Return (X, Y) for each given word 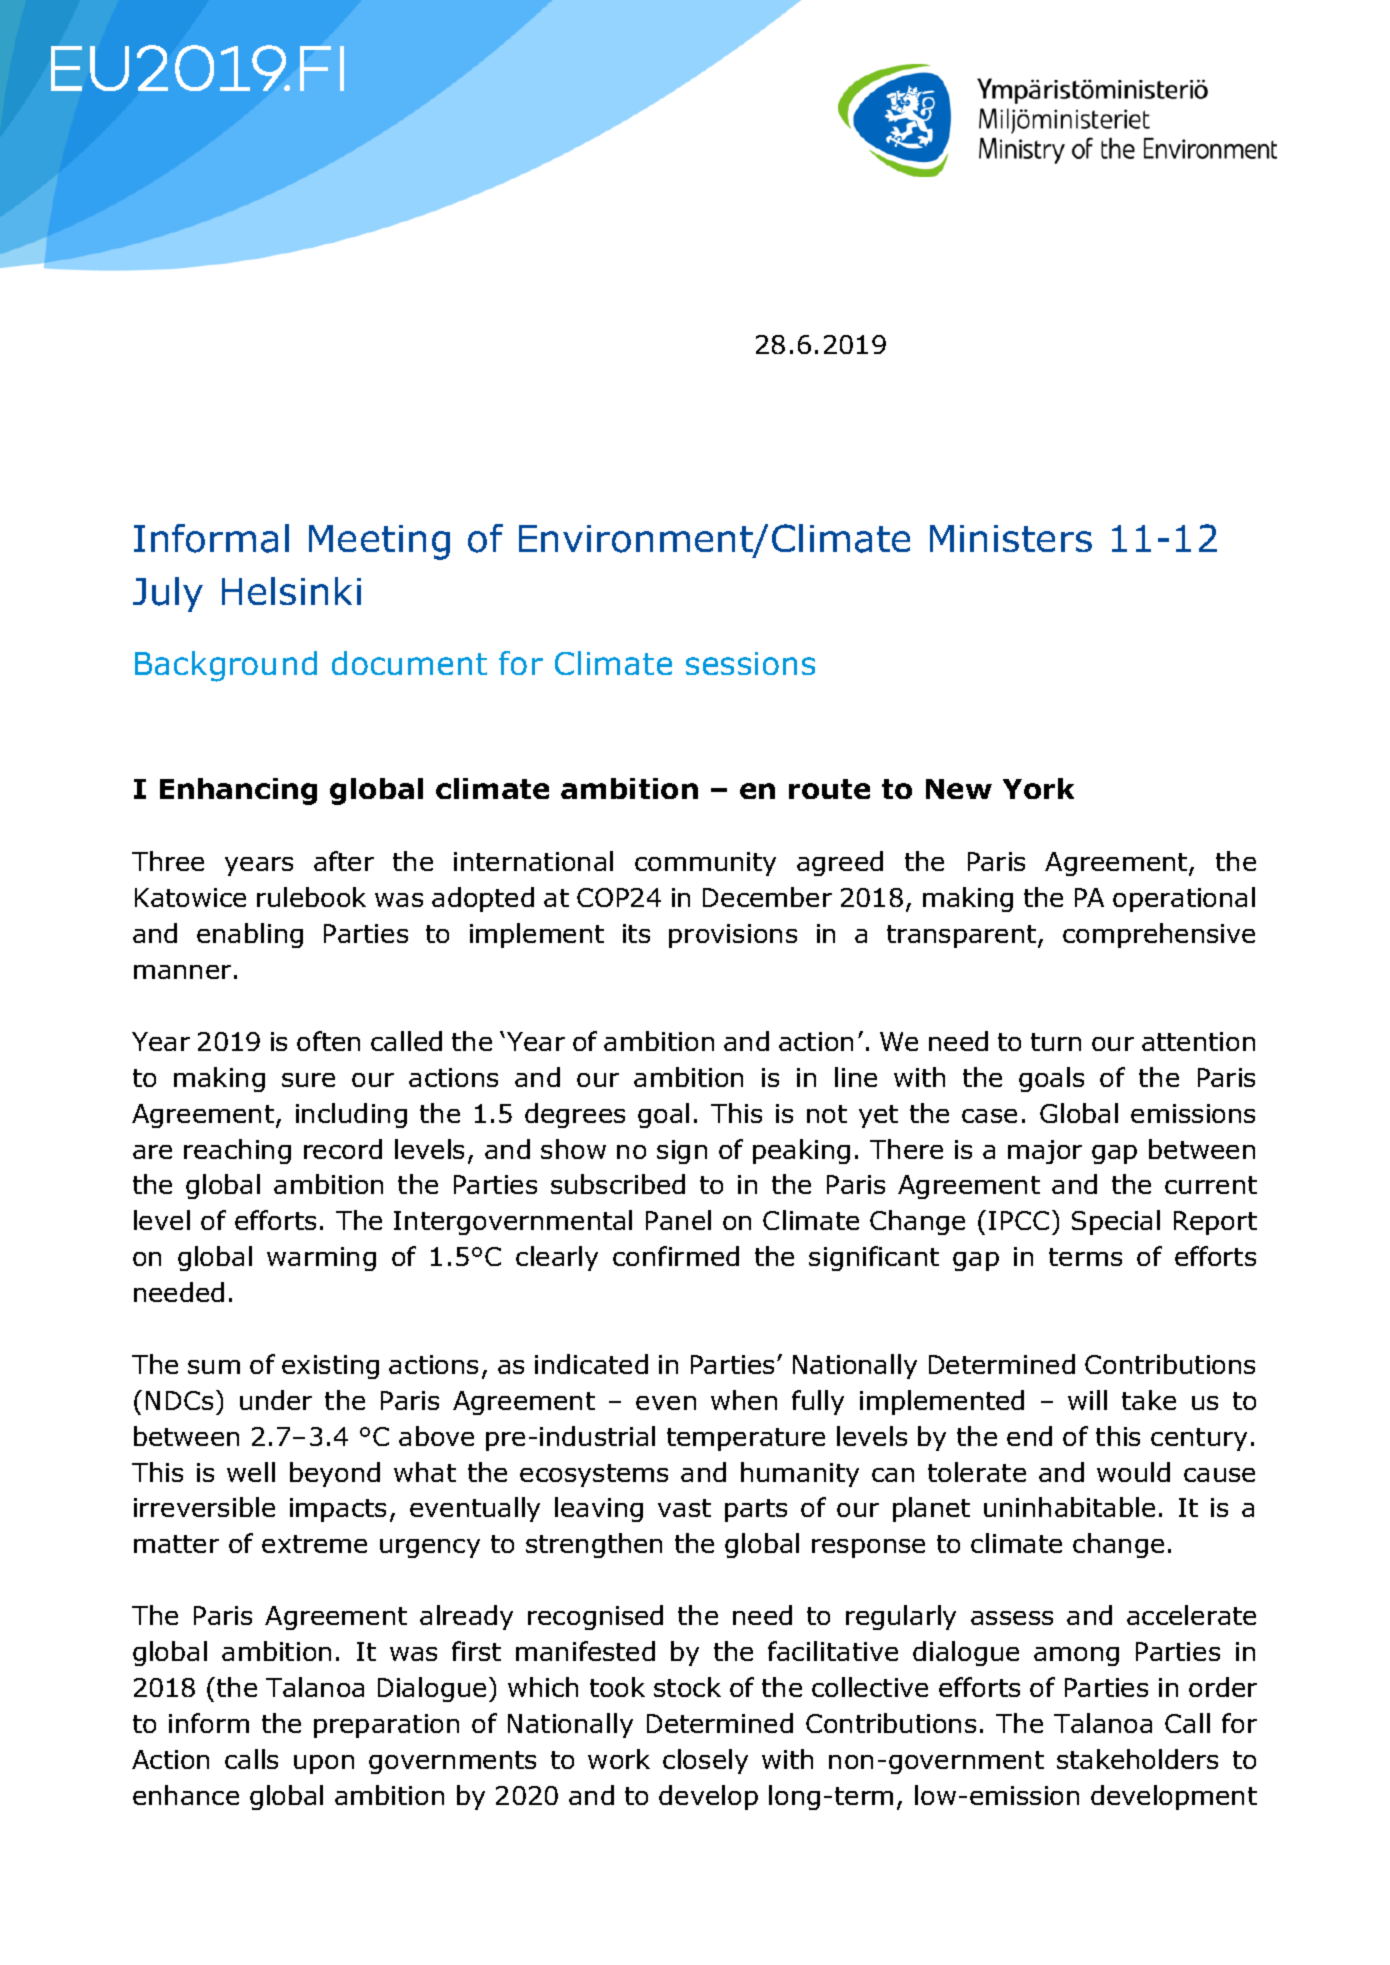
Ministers (1011, 538)
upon (324, 1764)
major (1045, 1152)
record (343, 1149)
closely (705, 1761)
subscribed (618, 1184)
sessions (750, 663)
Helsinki (291, 591)
